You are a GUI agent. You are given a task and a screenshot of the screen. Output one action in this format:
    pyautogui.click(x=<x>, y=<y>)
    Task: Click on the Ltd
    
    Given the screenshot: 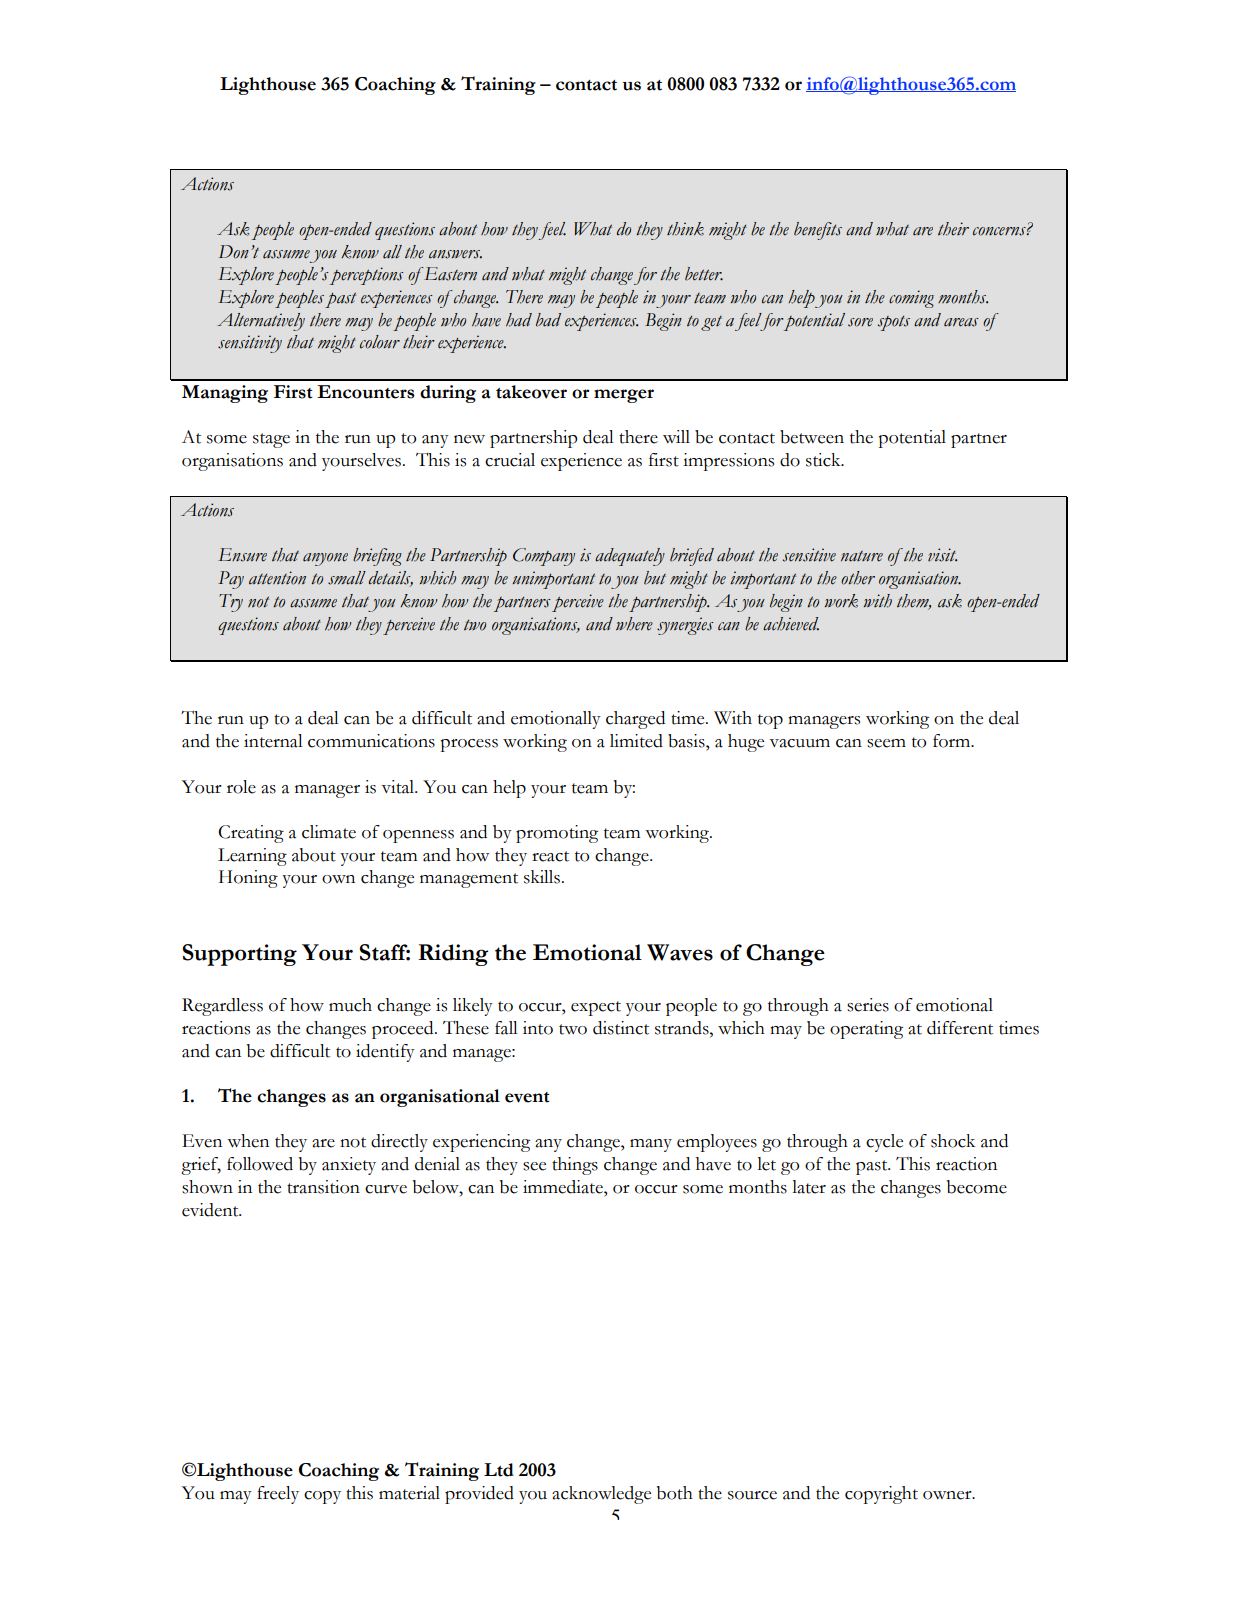 What is the action you would take?
    pyautogui.click(x=499, y=1470)
